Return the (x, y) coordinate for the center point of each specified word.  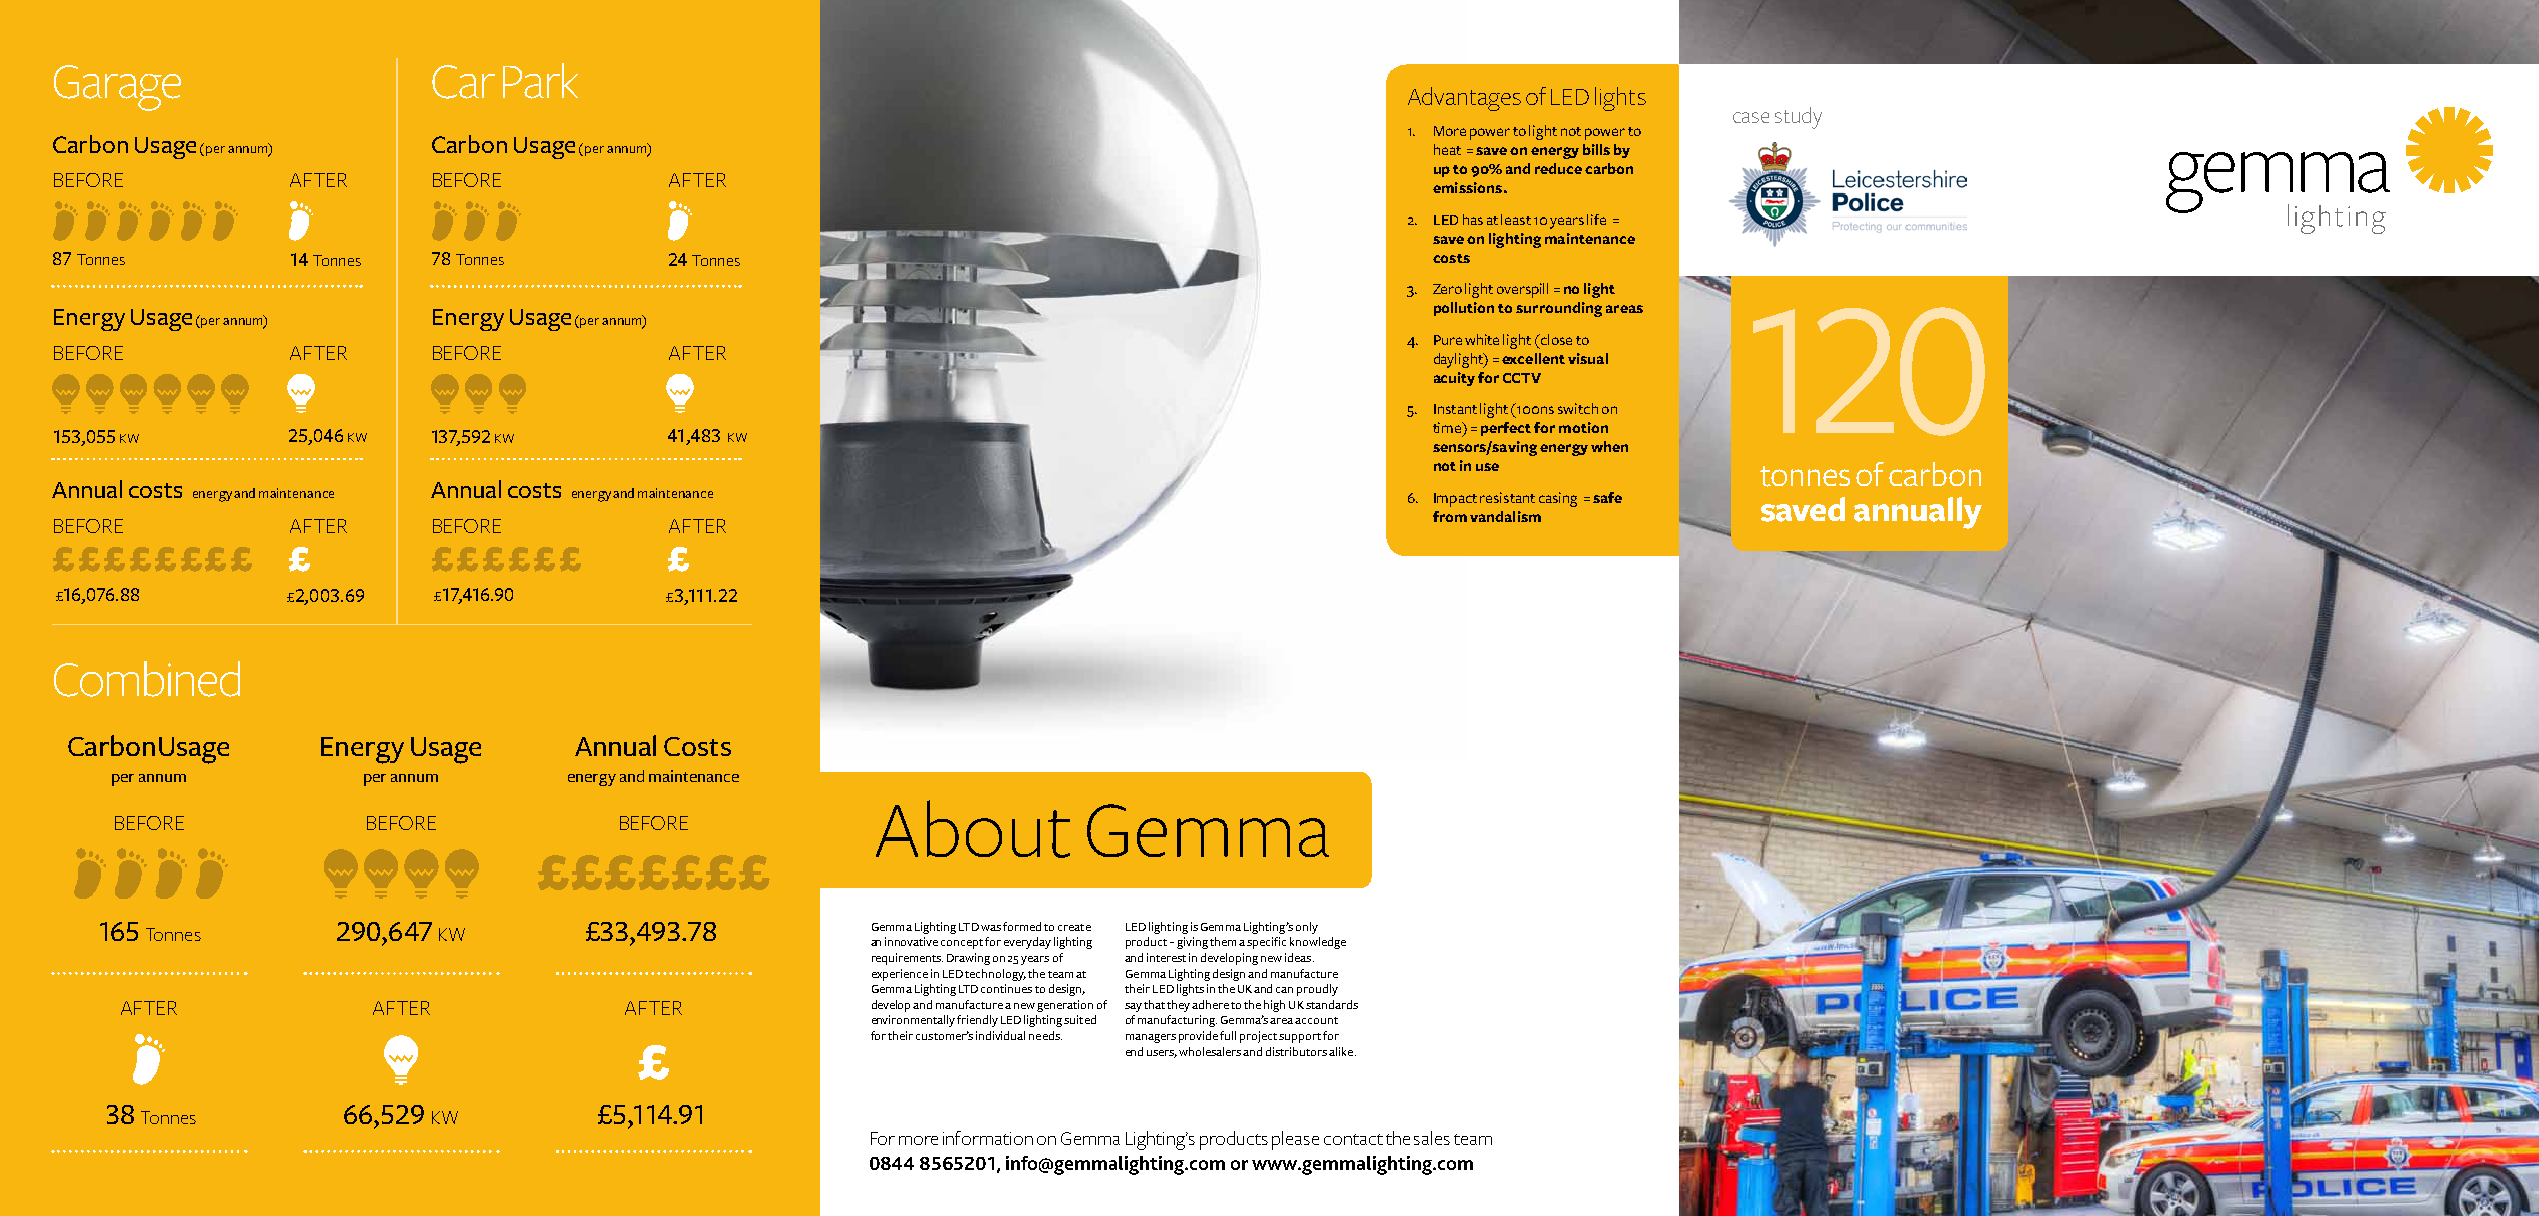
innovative (911, 941)
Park (540, 81)
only (1307, 928)
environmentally (913, 1021)
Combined (147, 679)
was (991, 928)
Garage (117, 88)
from (1450, 516)
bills (1596, 149)
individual (1000, 1035)
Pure (1448, 340)
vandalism (1505, 516)
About (973, 829)
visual (1588, 358)
